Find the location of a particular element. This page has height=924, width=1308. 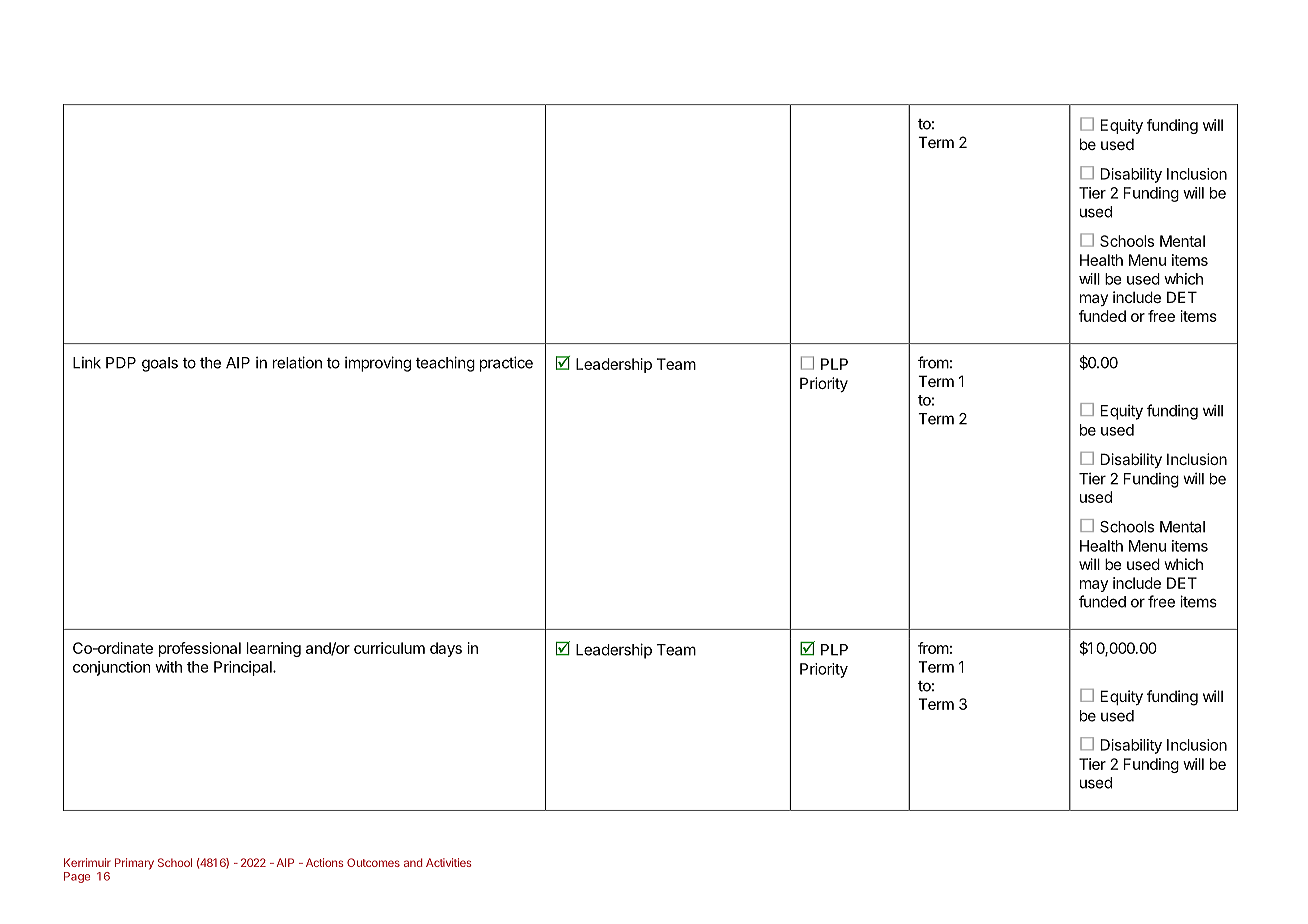

with is located at coordinates (168, 667).
